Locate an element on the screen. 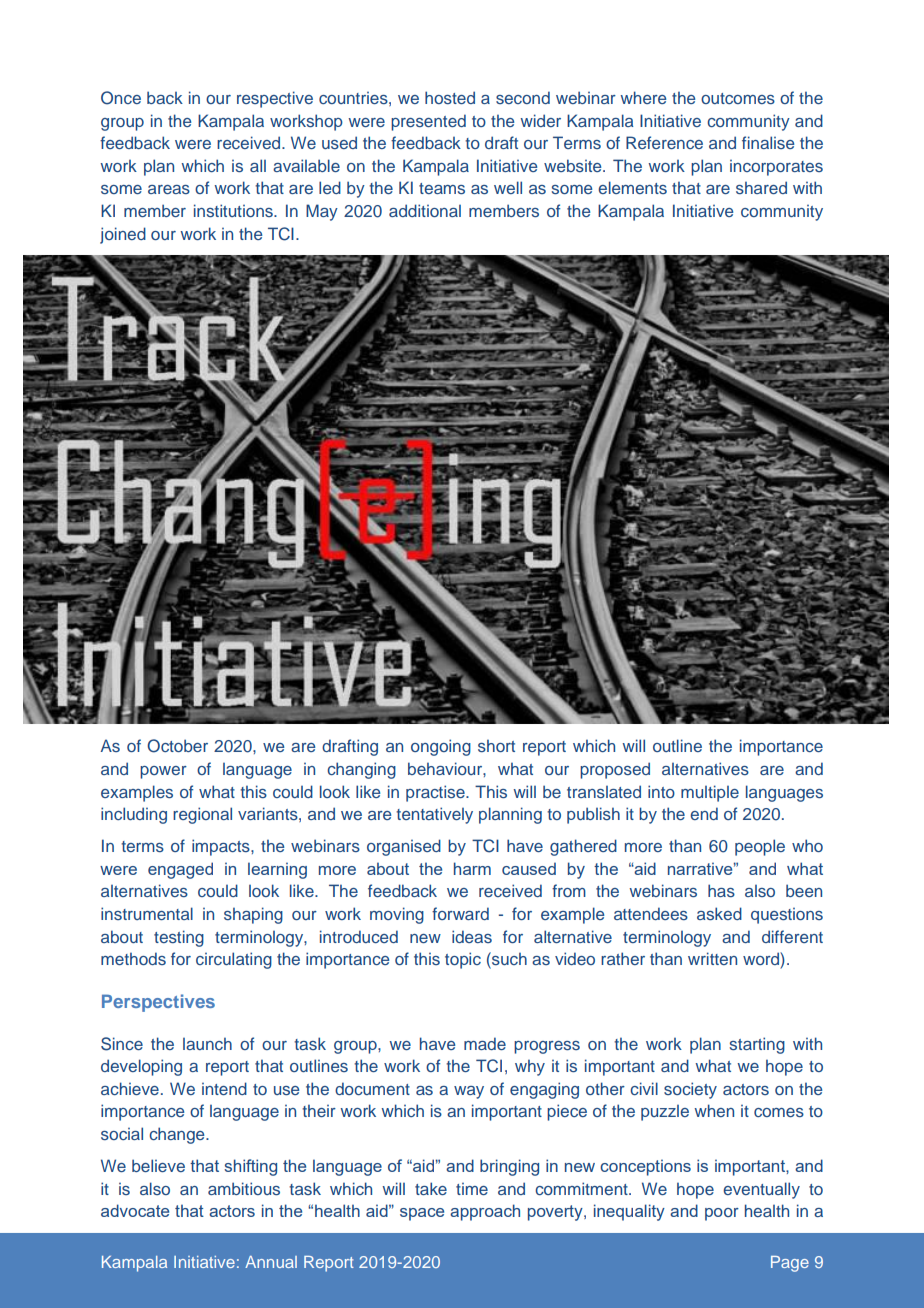  areas is located at coordinates (169, 189).
